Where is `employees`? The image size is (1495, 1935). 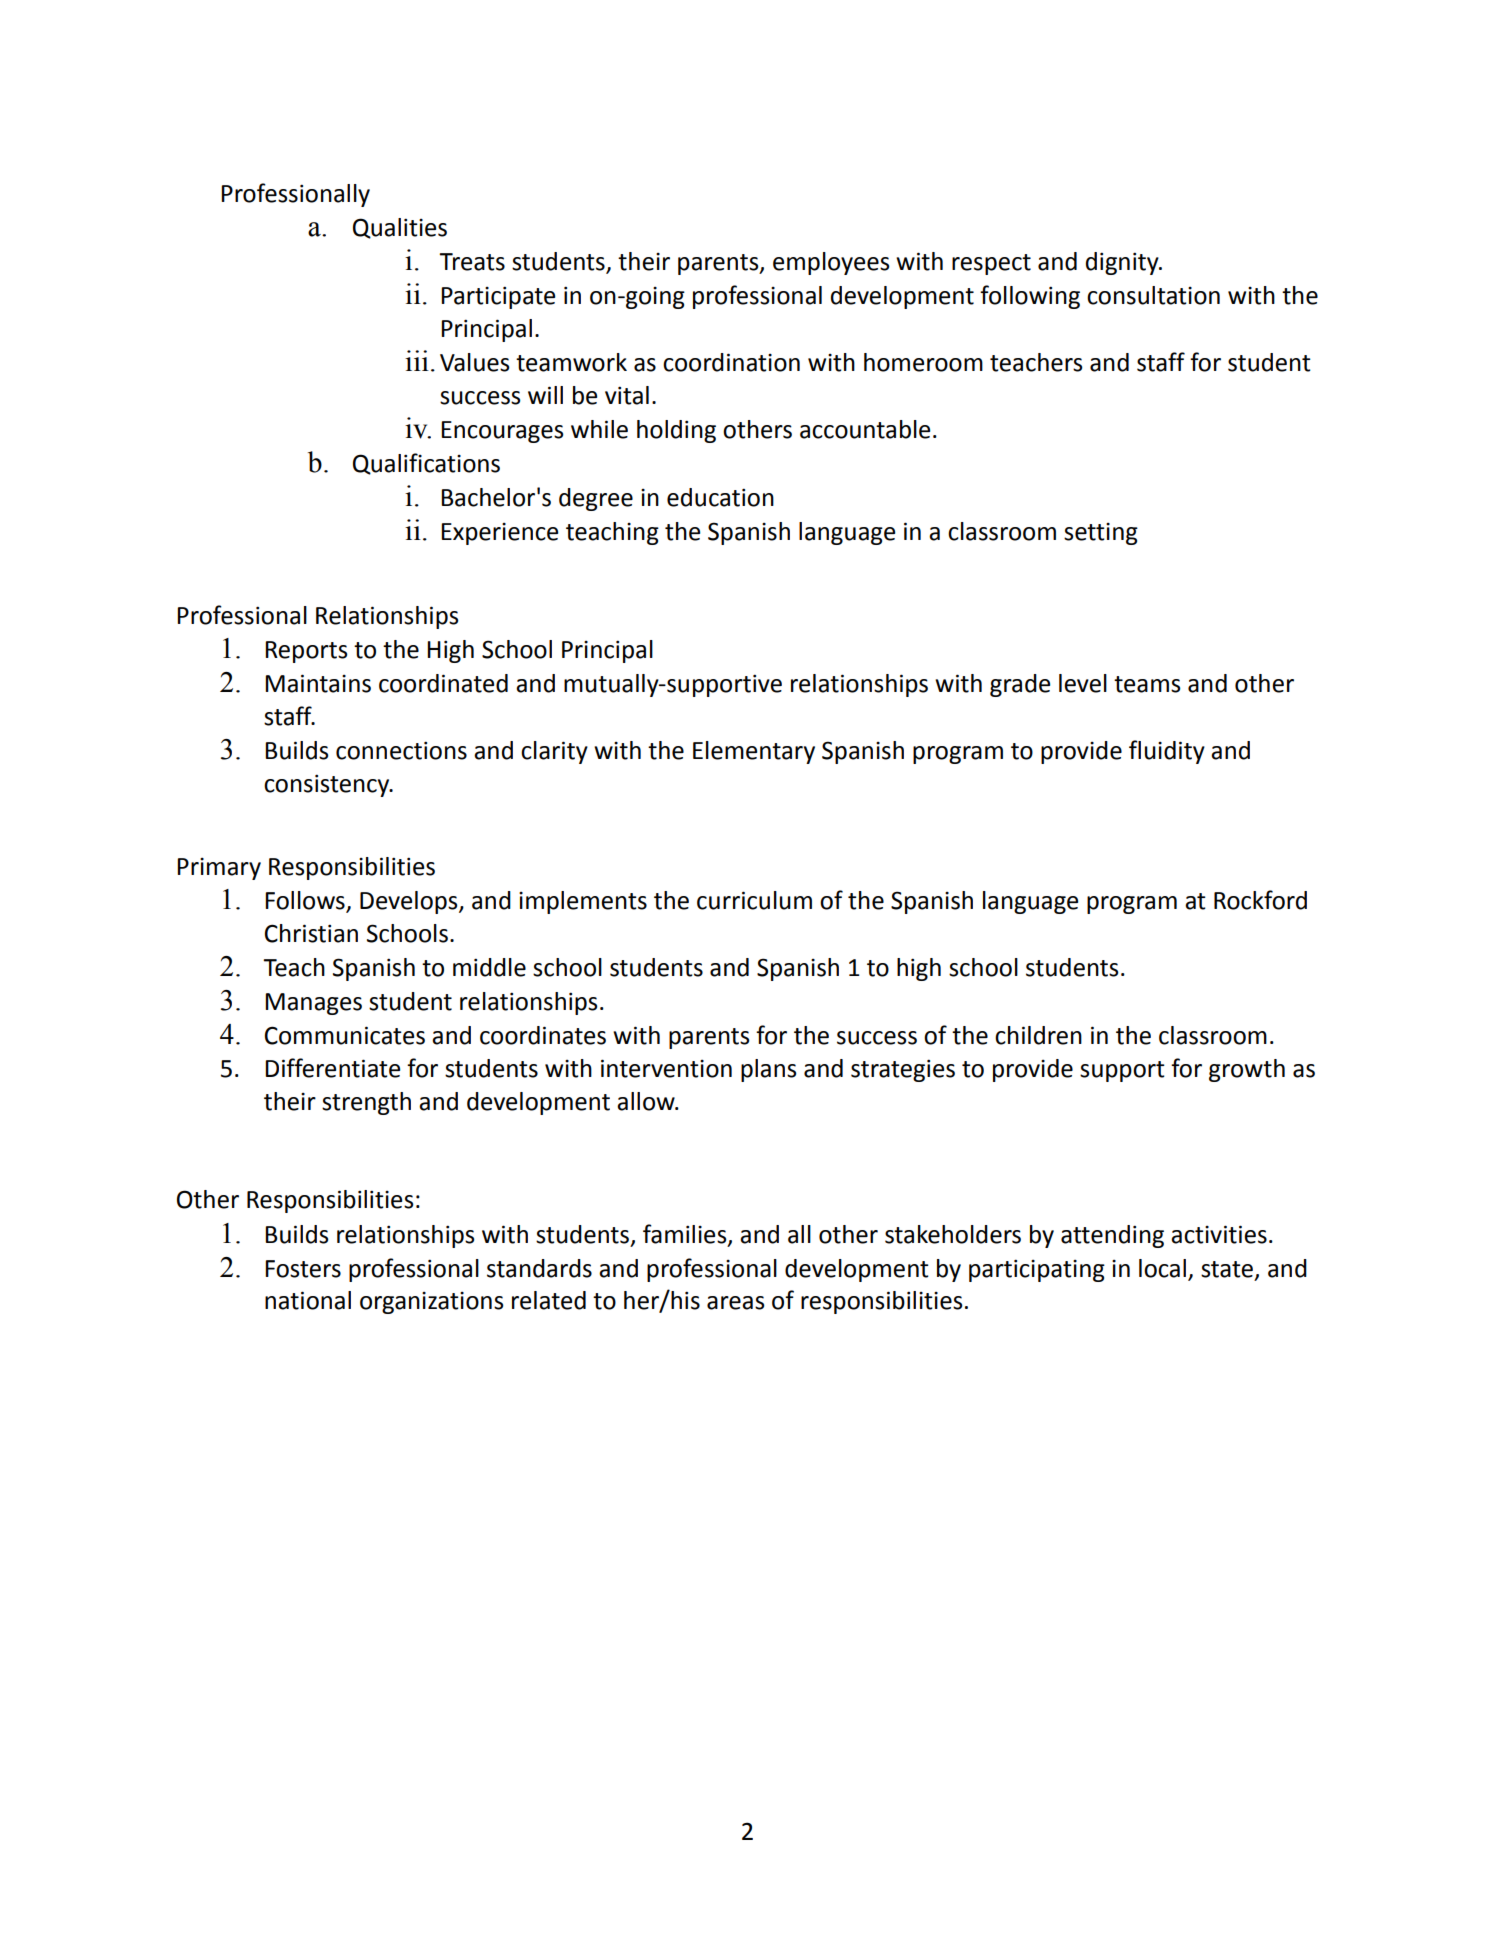
employees is located at coordinates (831, 263).
